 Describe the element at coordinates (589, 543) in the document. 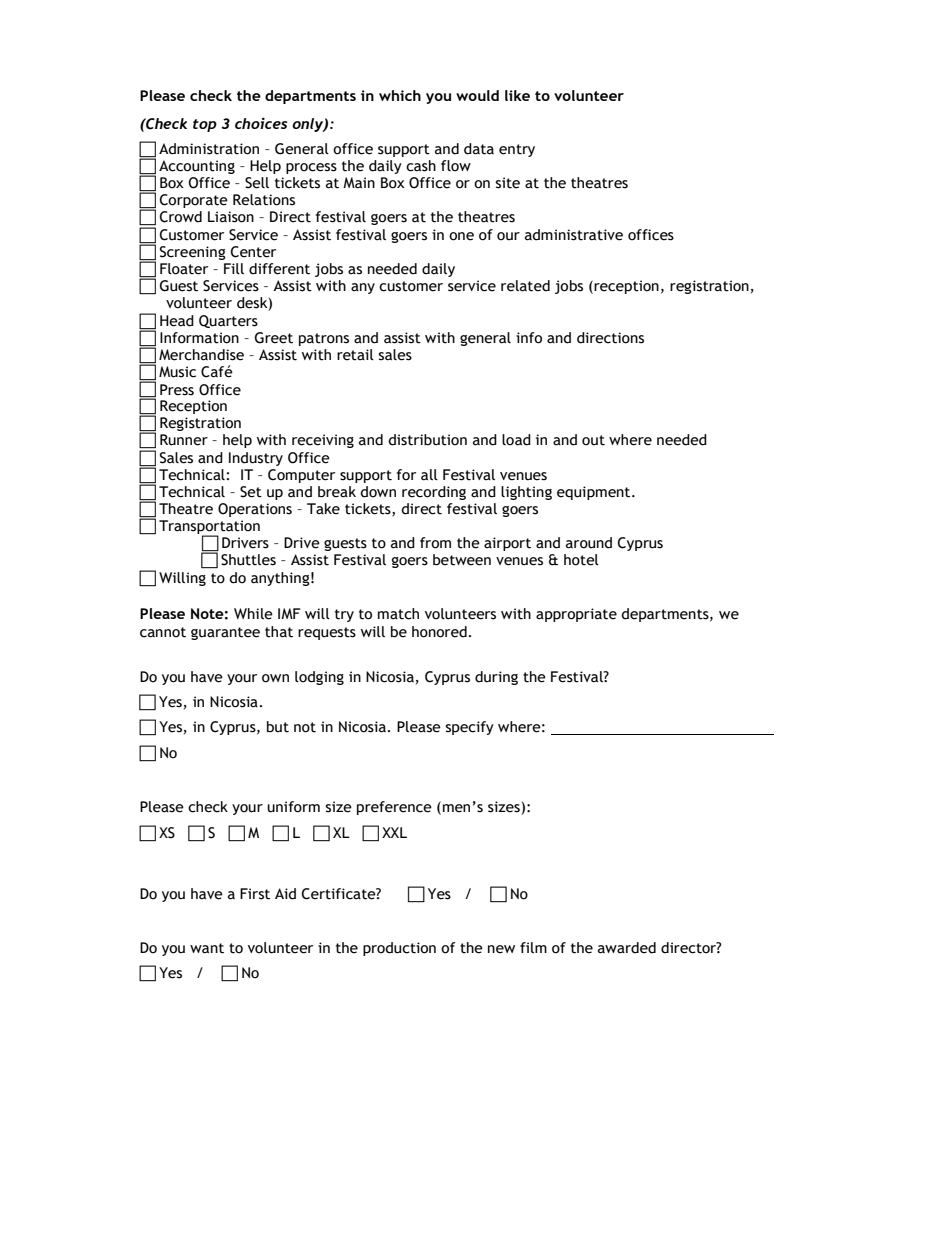

I see `around` at that location.
